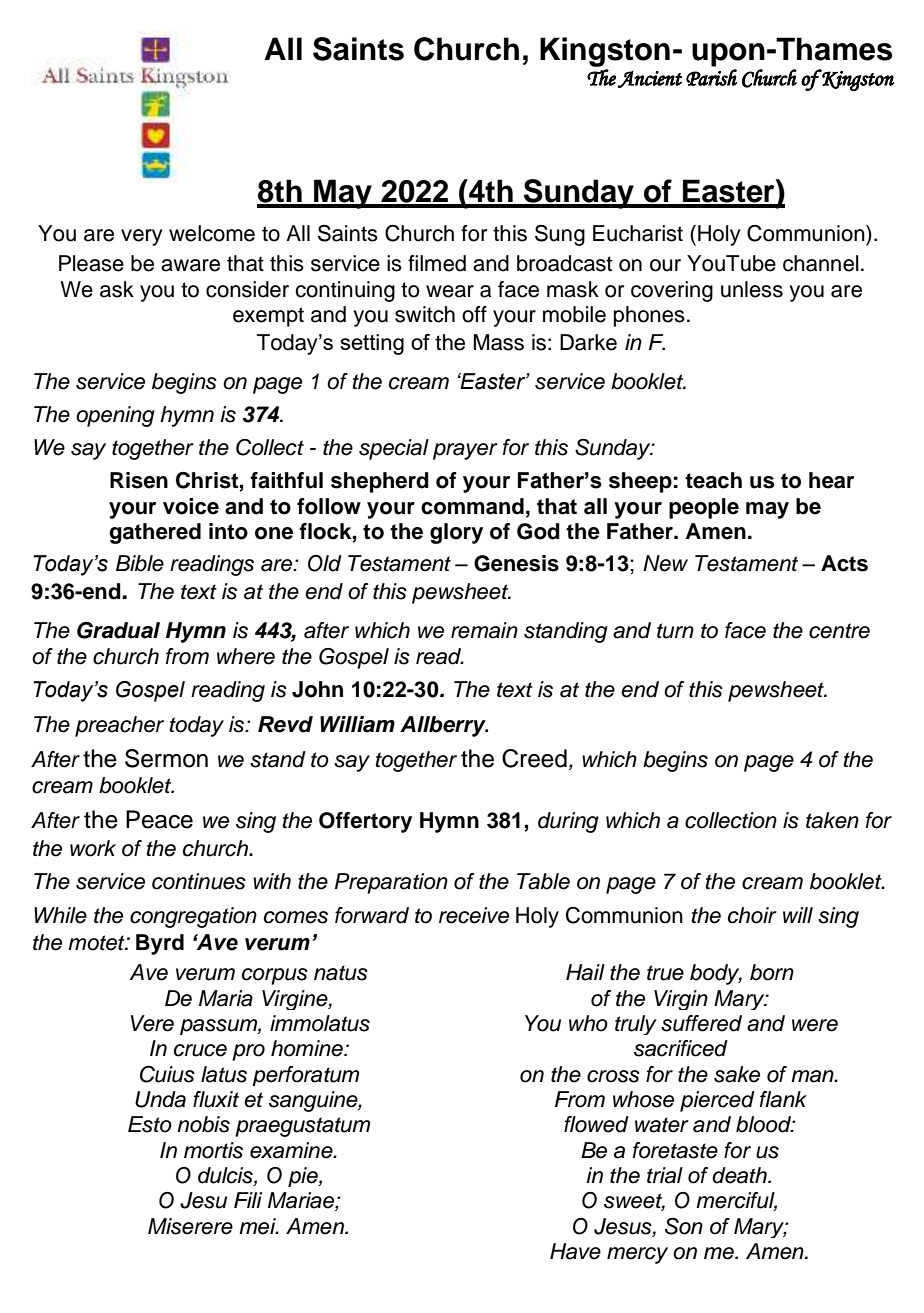  What do you see at coordinates (560, 235) in the document?
I see `Sung` at bounding box center [560, 235].
